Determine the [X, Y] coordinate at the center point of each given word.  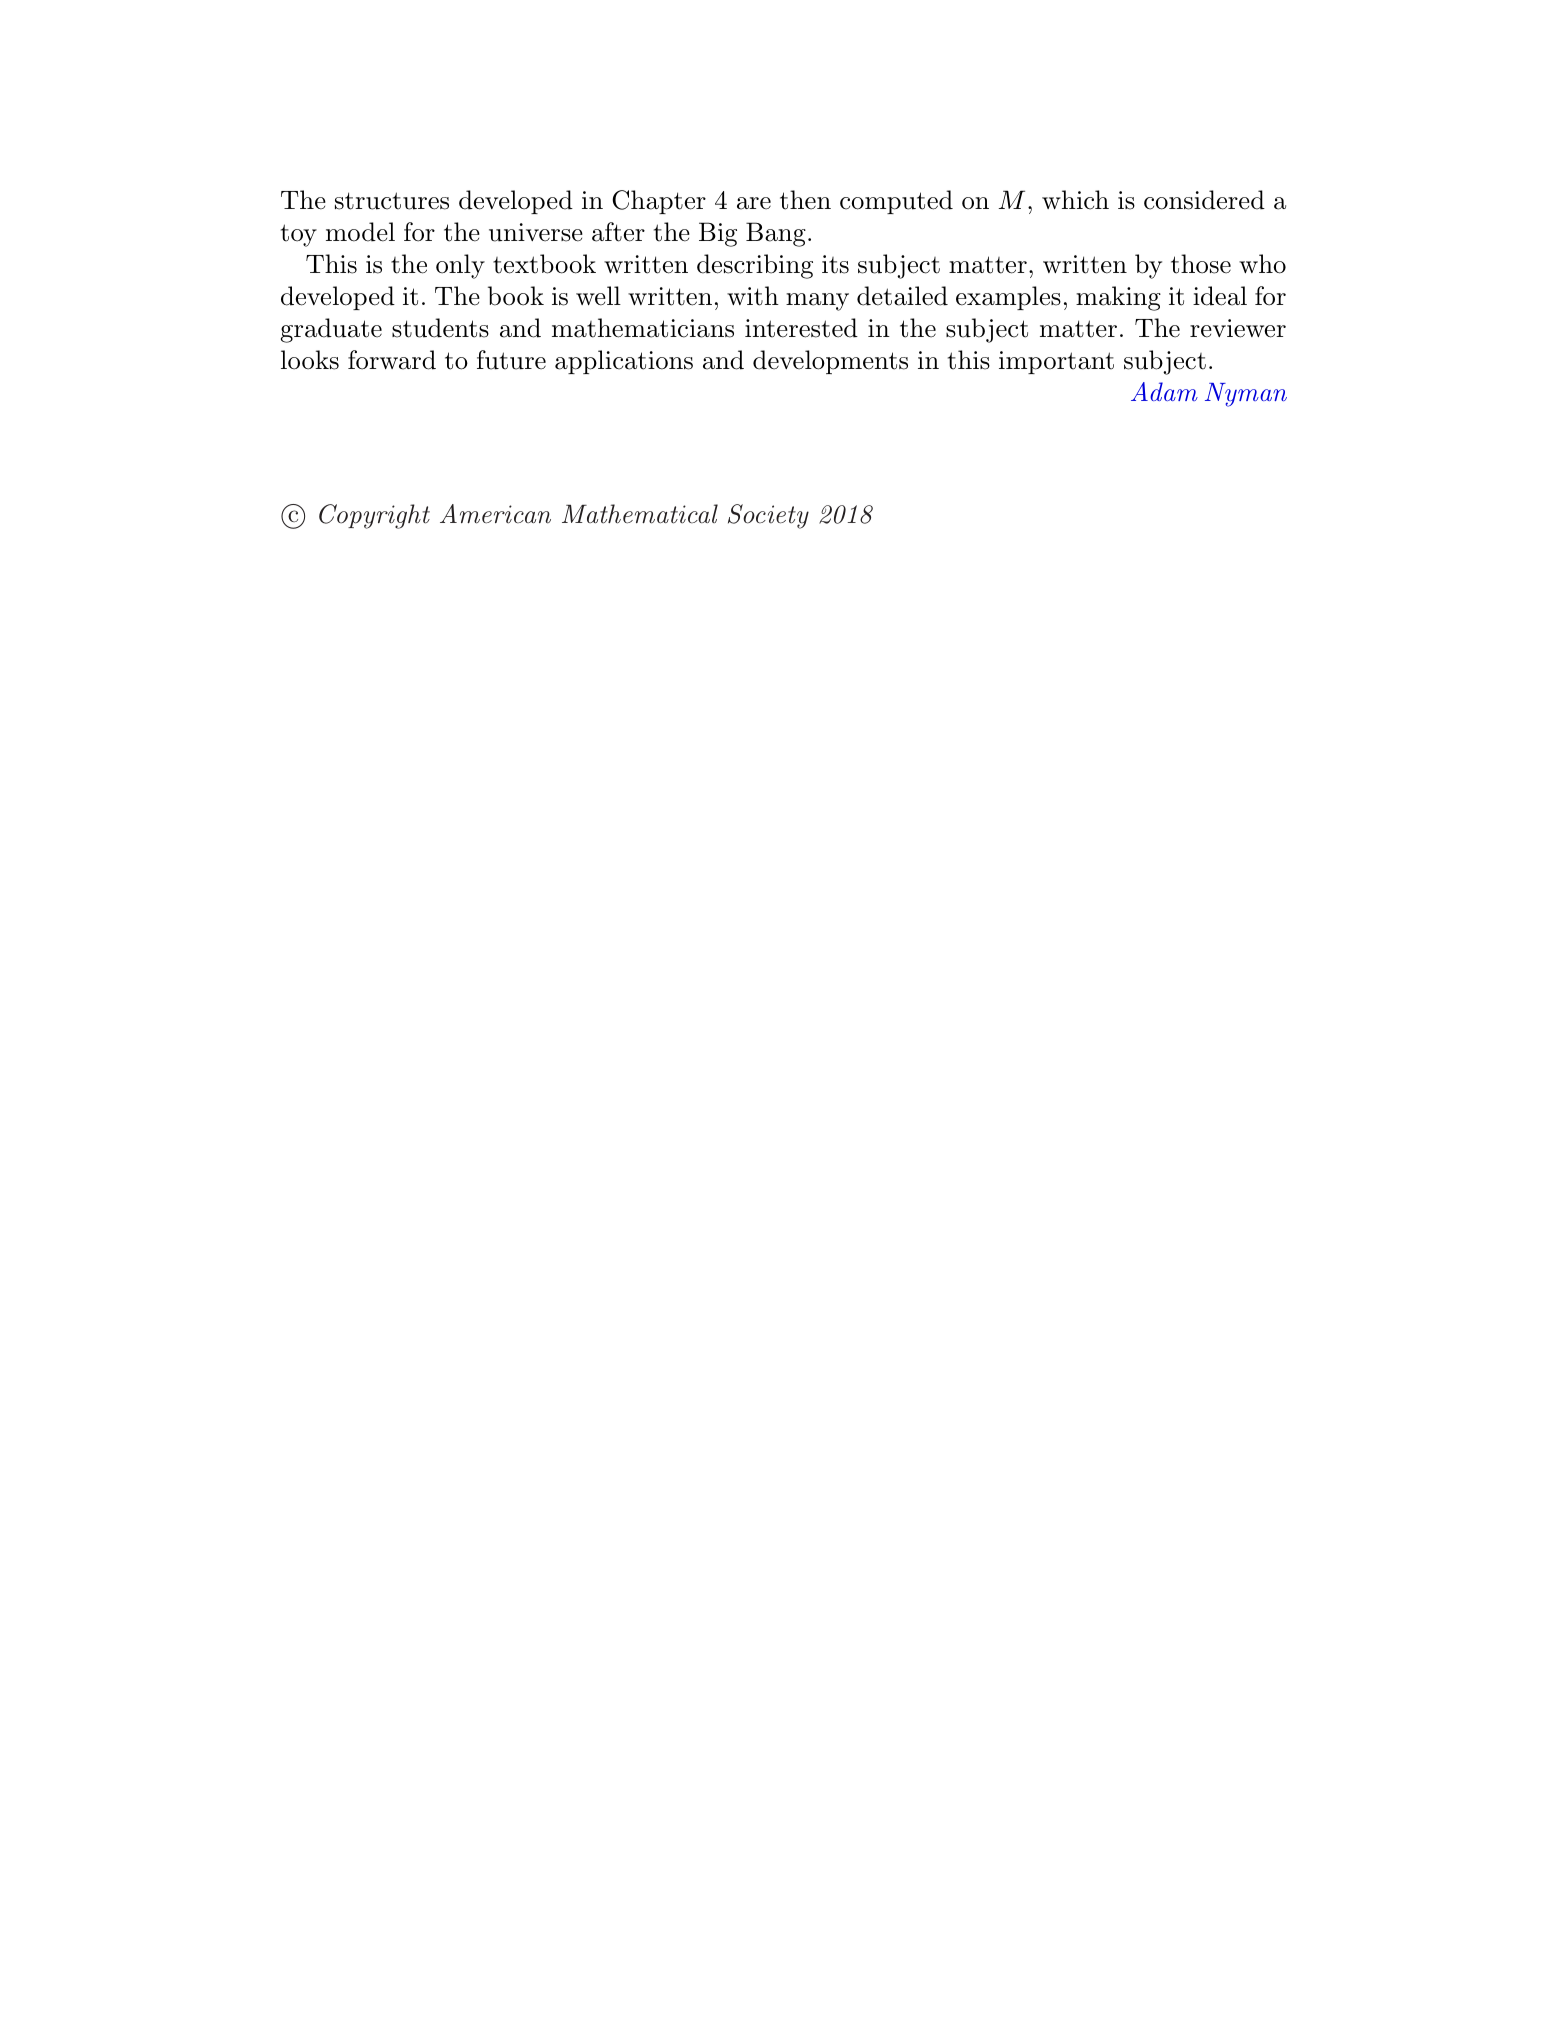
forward [392, 360]
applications [624, 362]
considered [1204, 200]
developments [830, 362]
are [754, 203]
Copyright [374, 516]
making [1118, 298]
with [753, 296]
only [460, 266]
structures [392, 201]
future [511, 360]
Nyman [1246, 395]
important [1056, 362]
